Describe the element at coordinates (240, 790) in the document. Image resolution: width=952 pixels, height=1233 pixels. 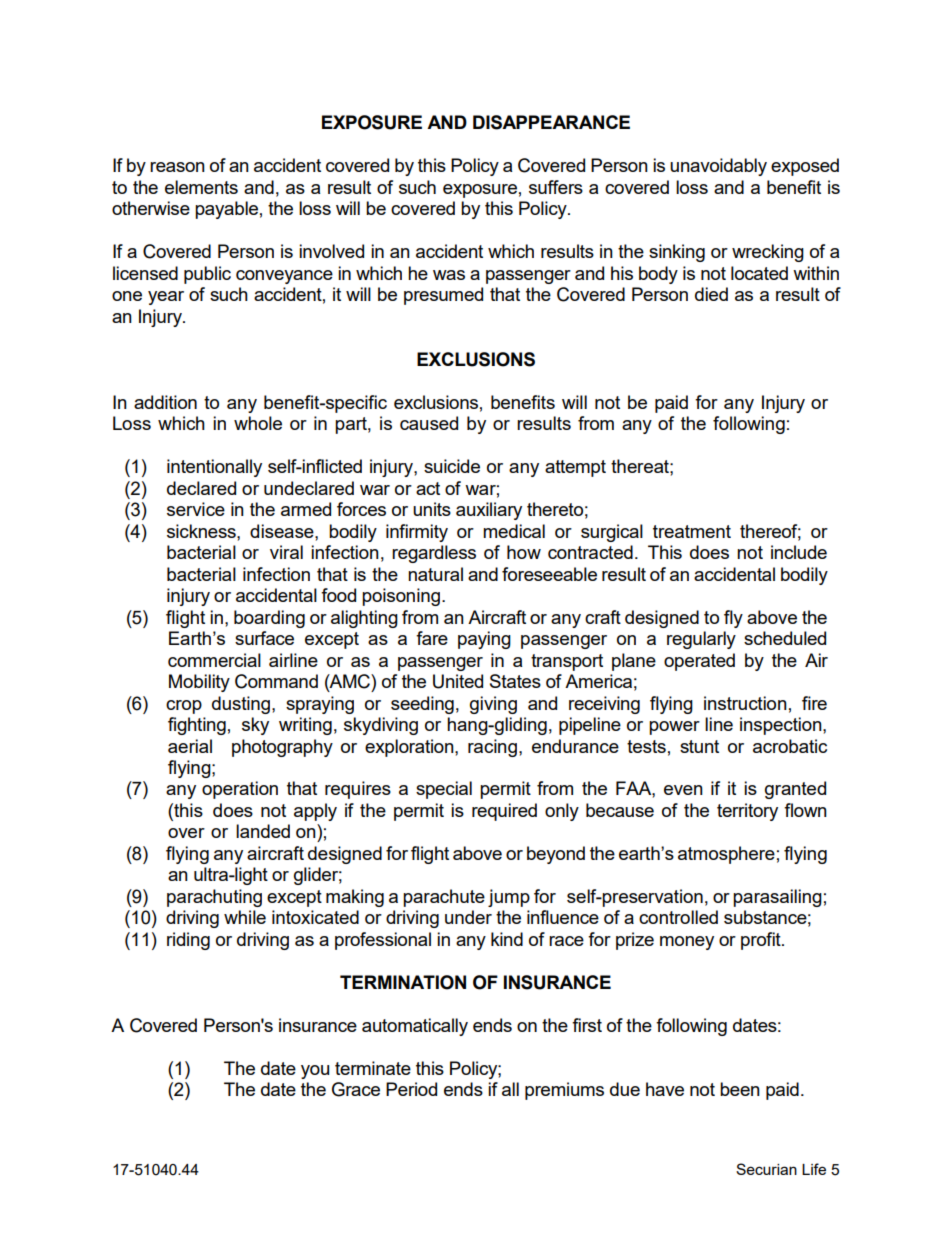
I see `operation` at that location.
